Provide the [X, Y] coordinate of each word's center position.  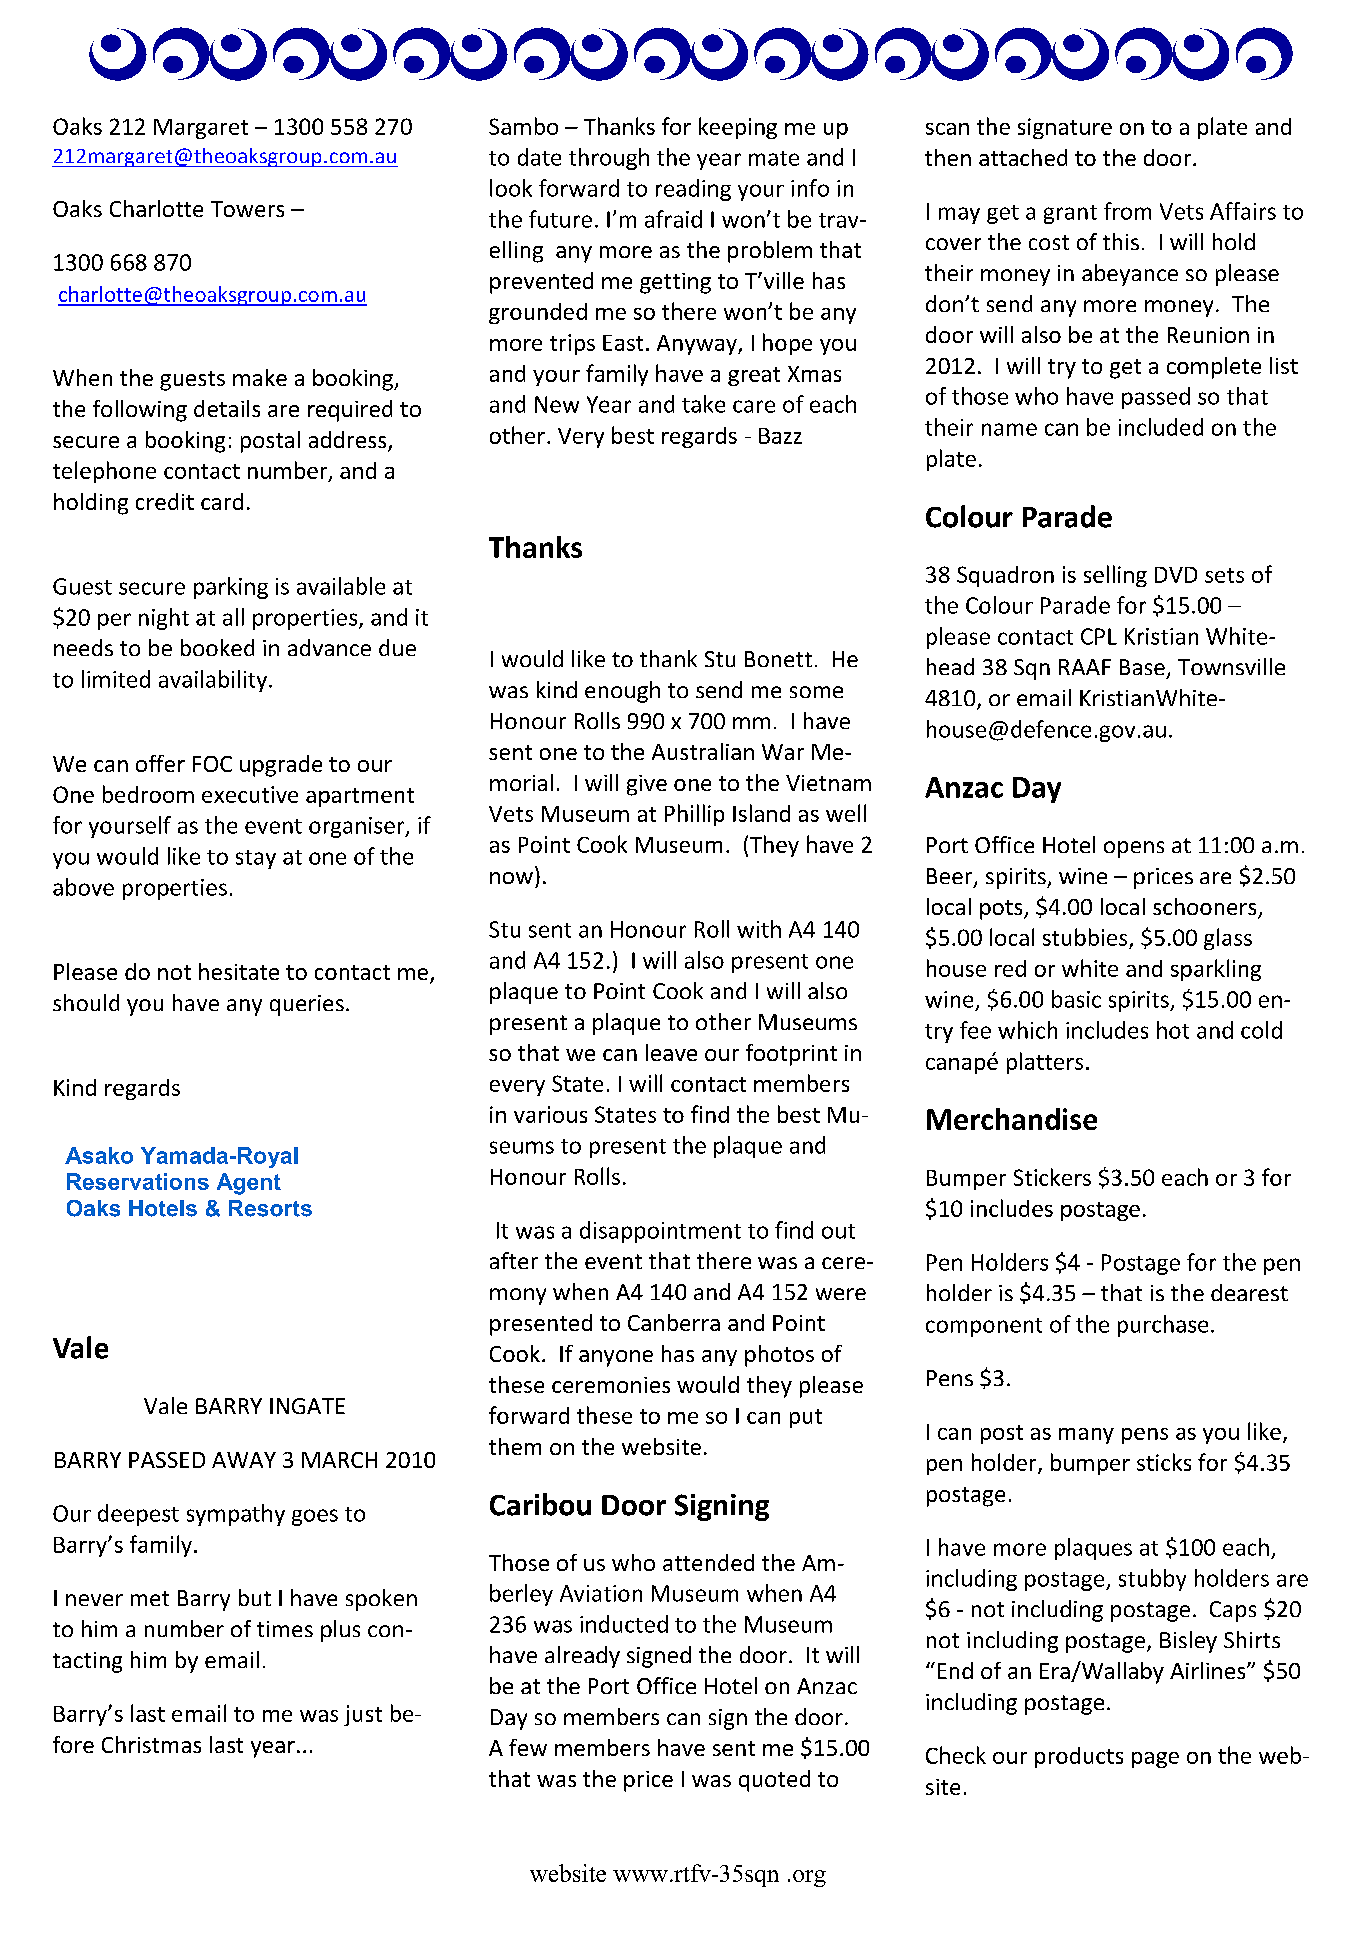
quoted [774, 1781]
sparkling [1216, 970]
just [363, 1715]
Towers [247, 209]
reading [693, 190]
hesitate [239, 971]
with [759, 929]
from [1127, 211]
